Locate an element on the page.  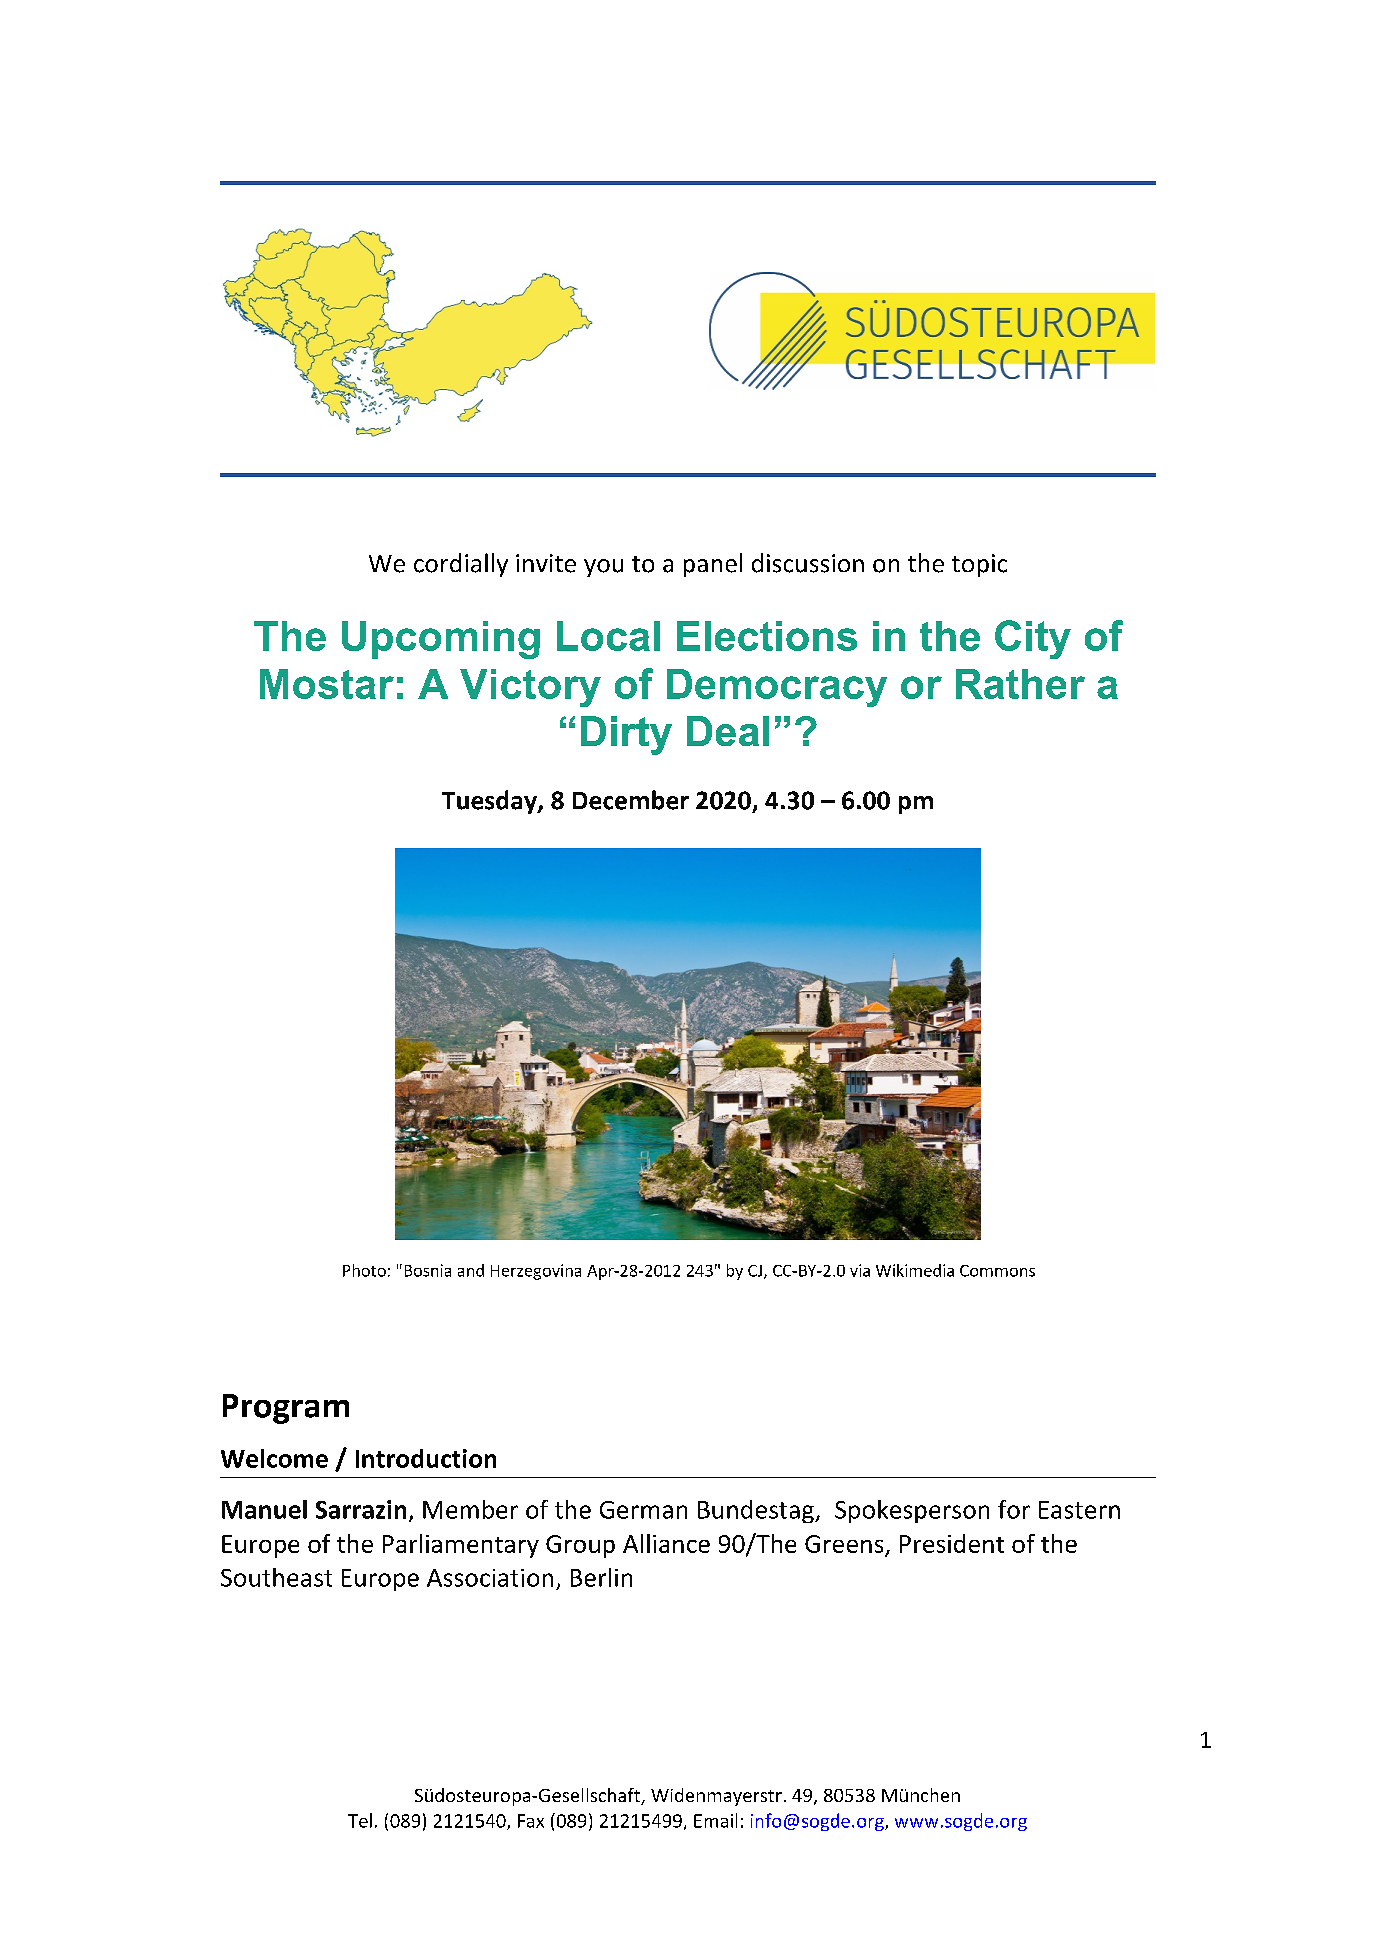
German is located at coordinates (643, 1510).
